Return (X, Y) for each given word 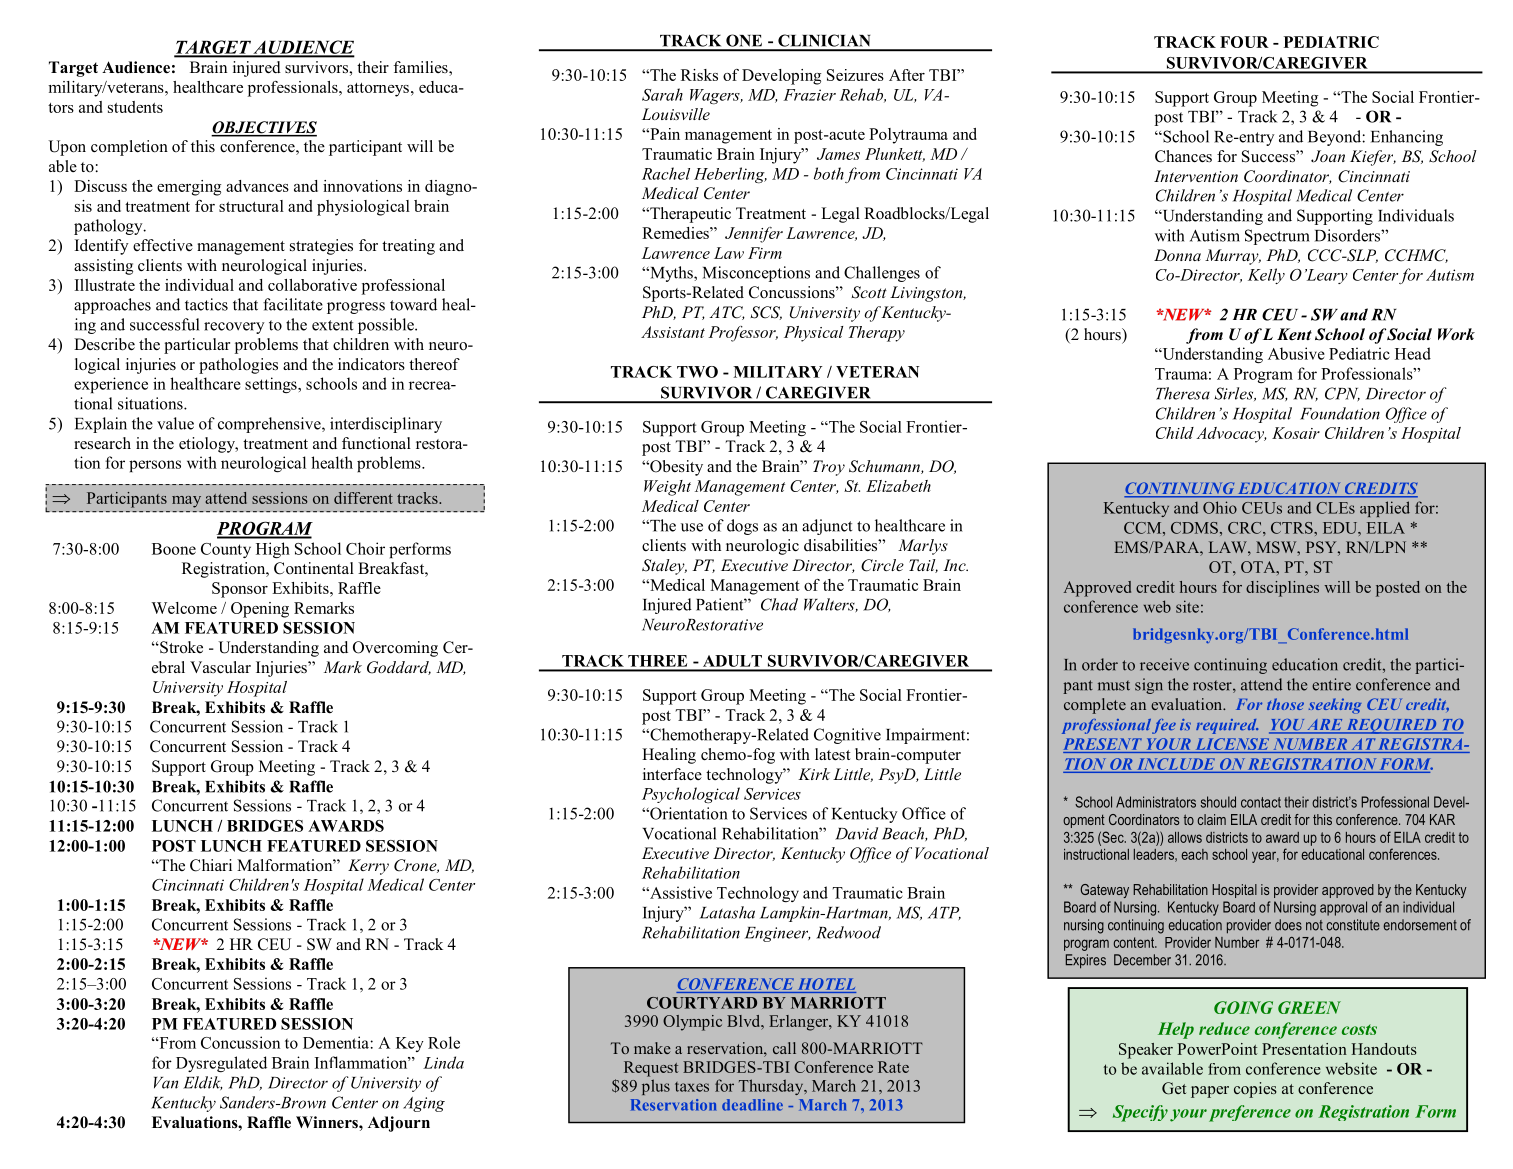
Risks (699, 75)
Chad (779, 604)
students (135, 107)
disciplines (1282, 589)
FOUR (1244, 42)
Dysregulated (221, 1064)
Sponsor (240, 590)
